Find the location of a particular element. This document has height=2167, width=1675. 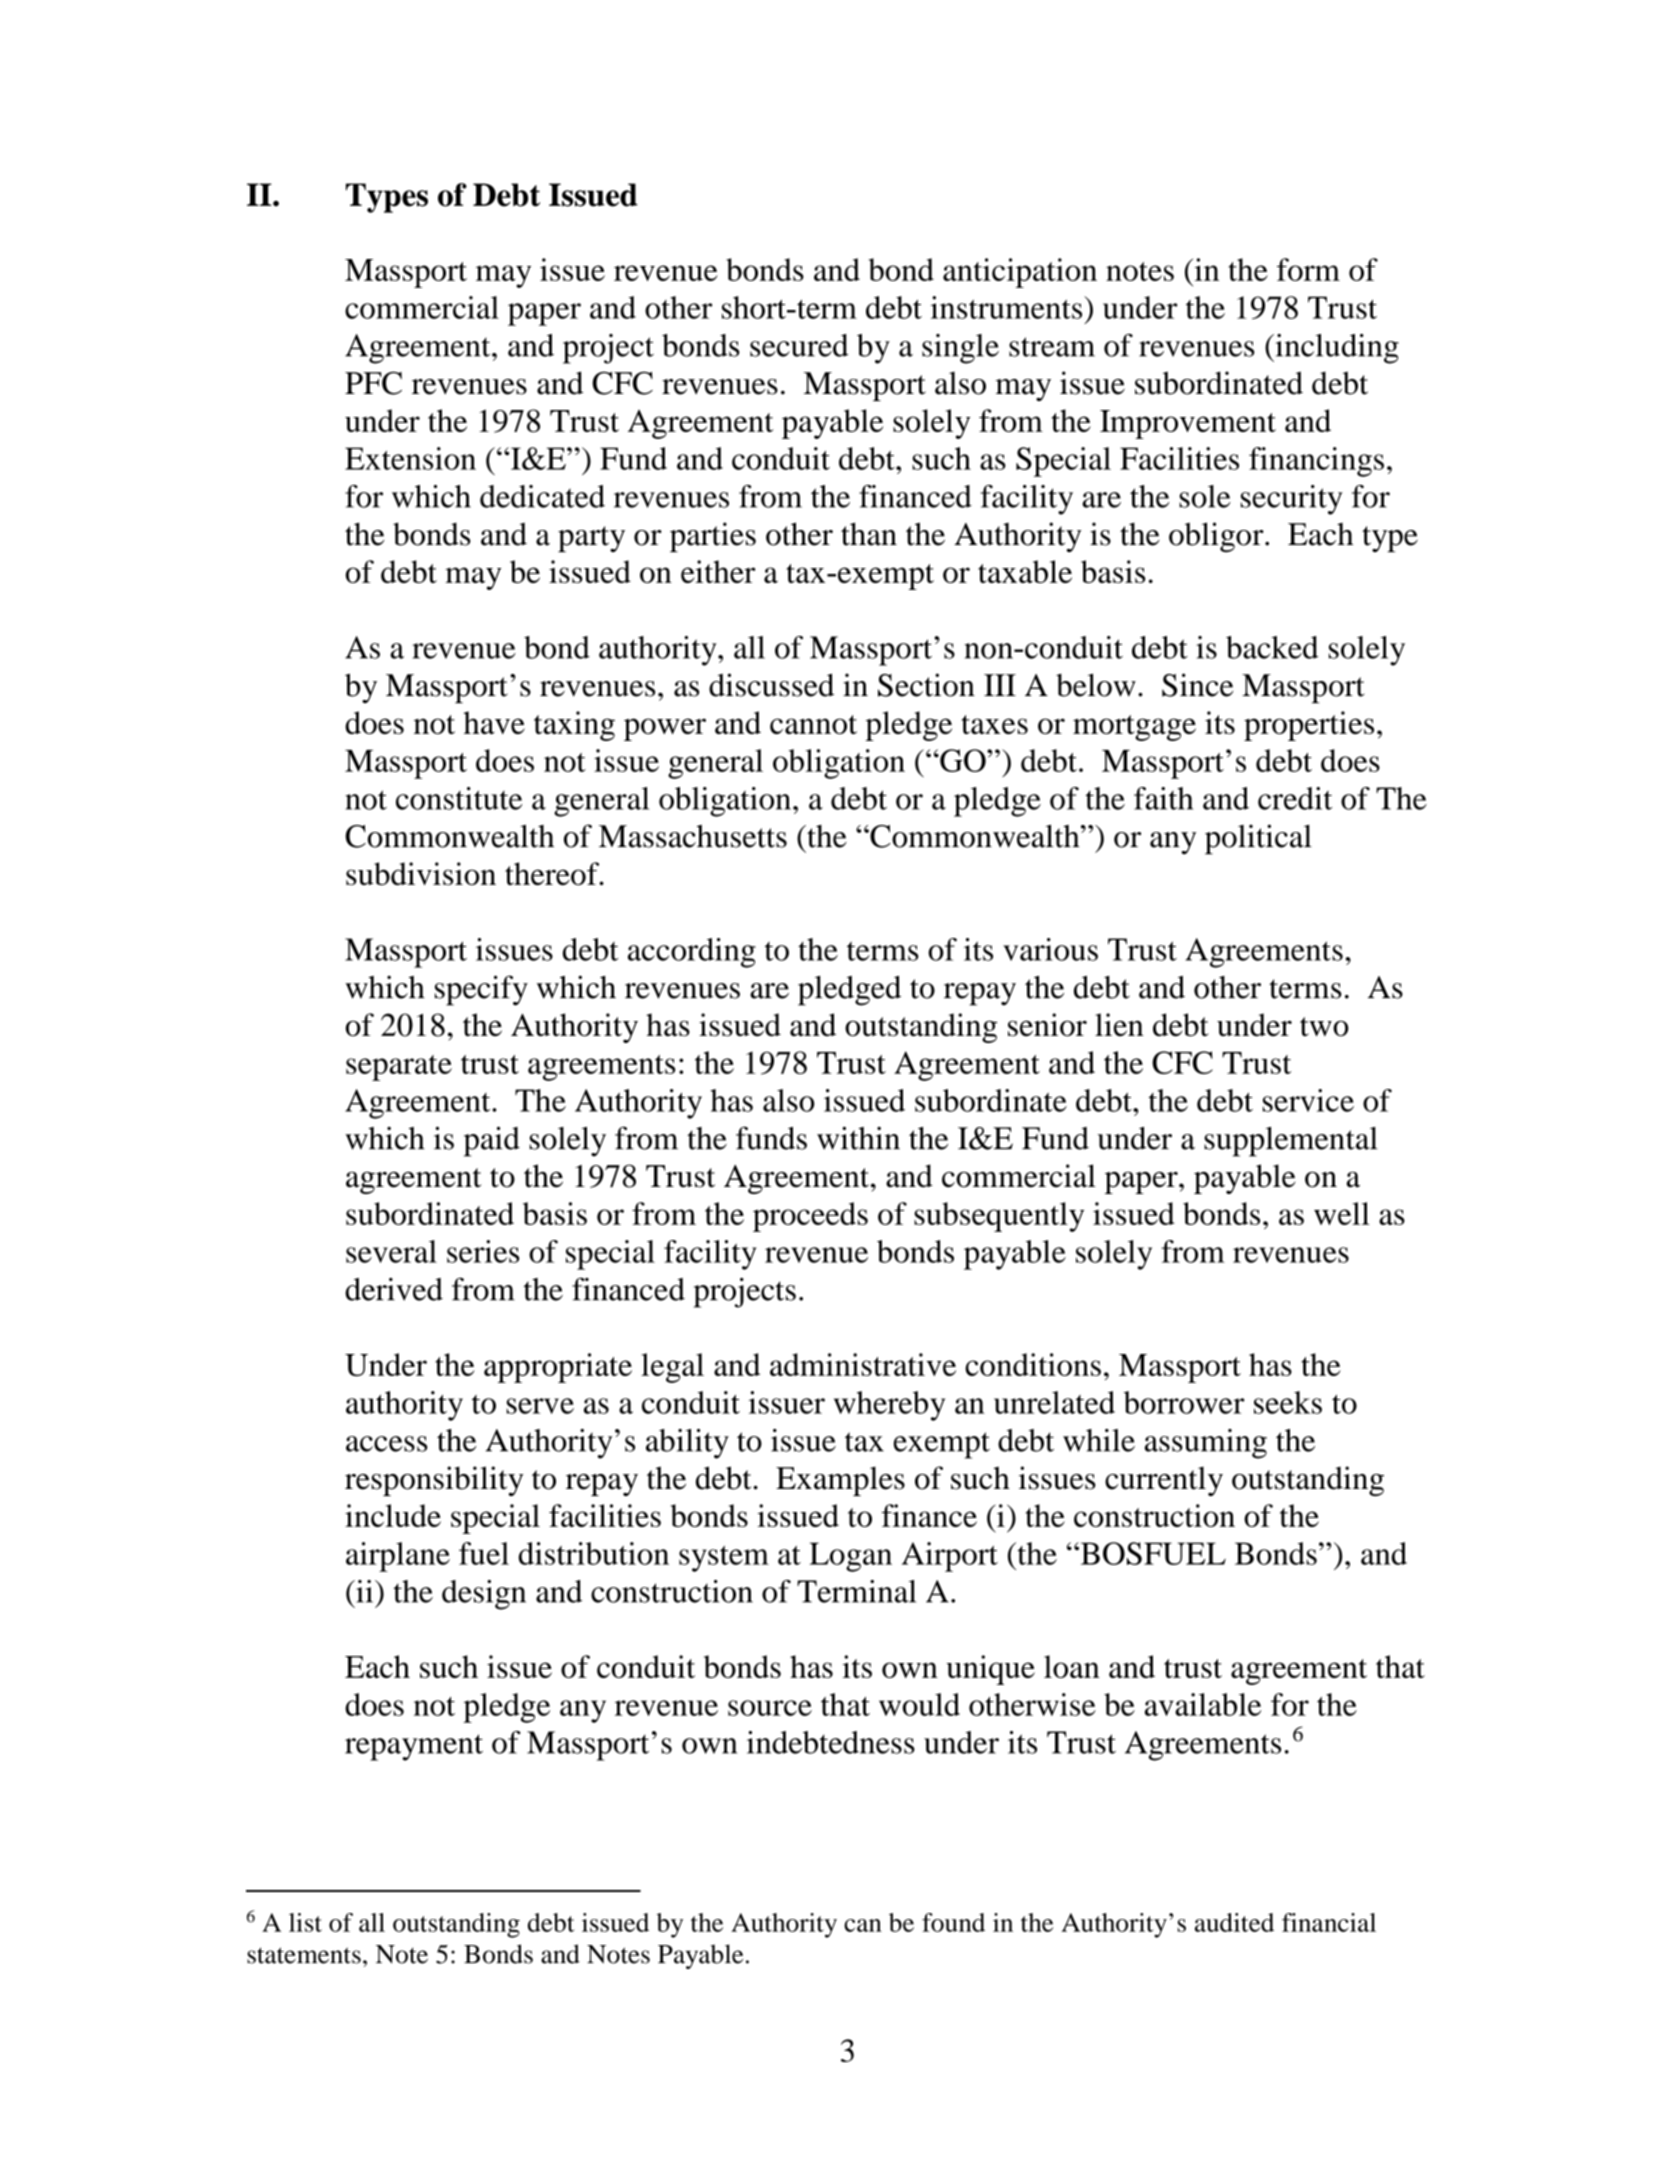

found is located at coordinates (953, 1922).
